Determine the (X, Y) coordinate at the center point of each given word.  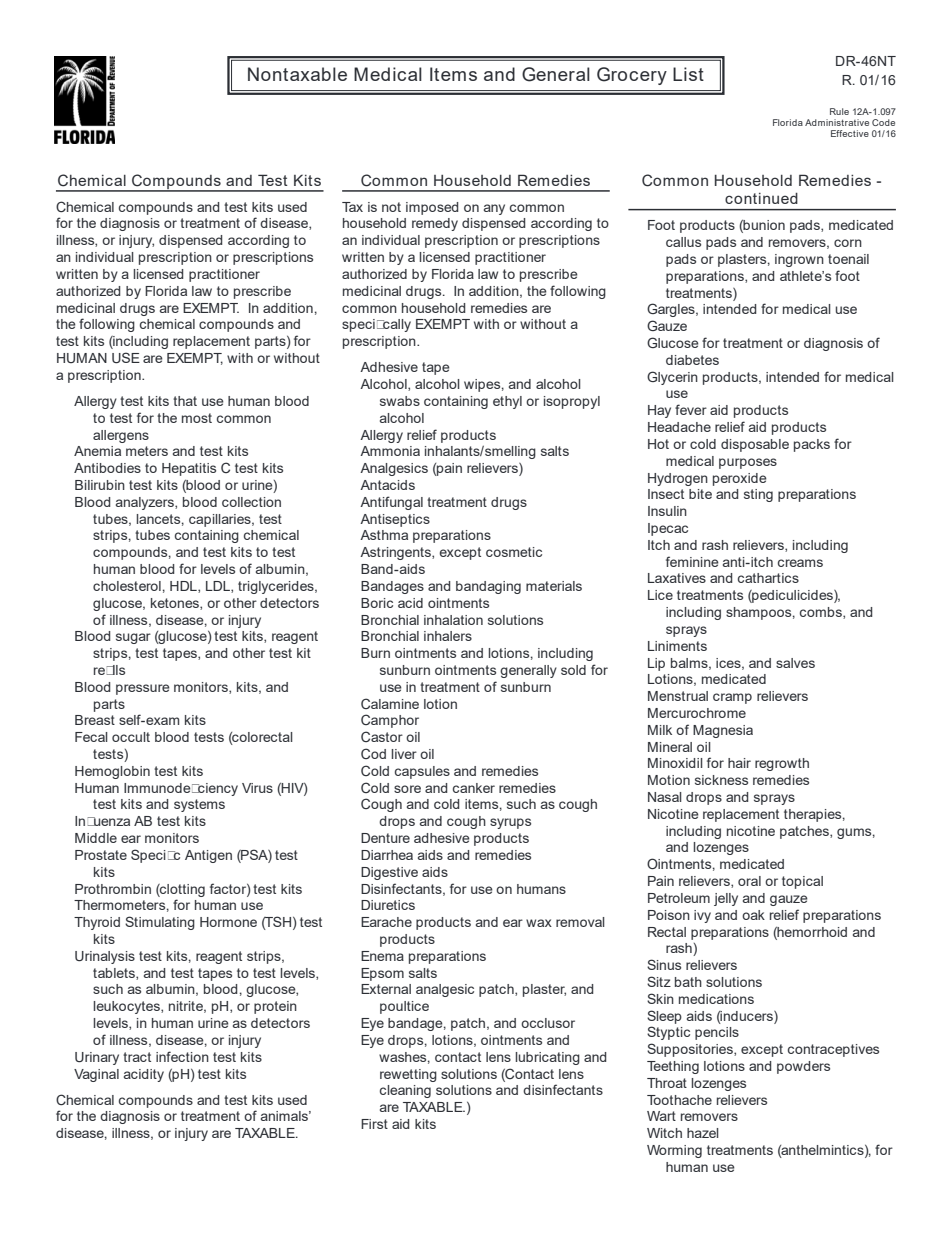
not (391, 207)
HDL (184, 587)
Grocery (632, 76)
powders (803, 1067)
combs (822, 613)
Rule (839, 111)
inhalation (453, 620)
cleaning (405, 1091)
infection (182, 1056)
